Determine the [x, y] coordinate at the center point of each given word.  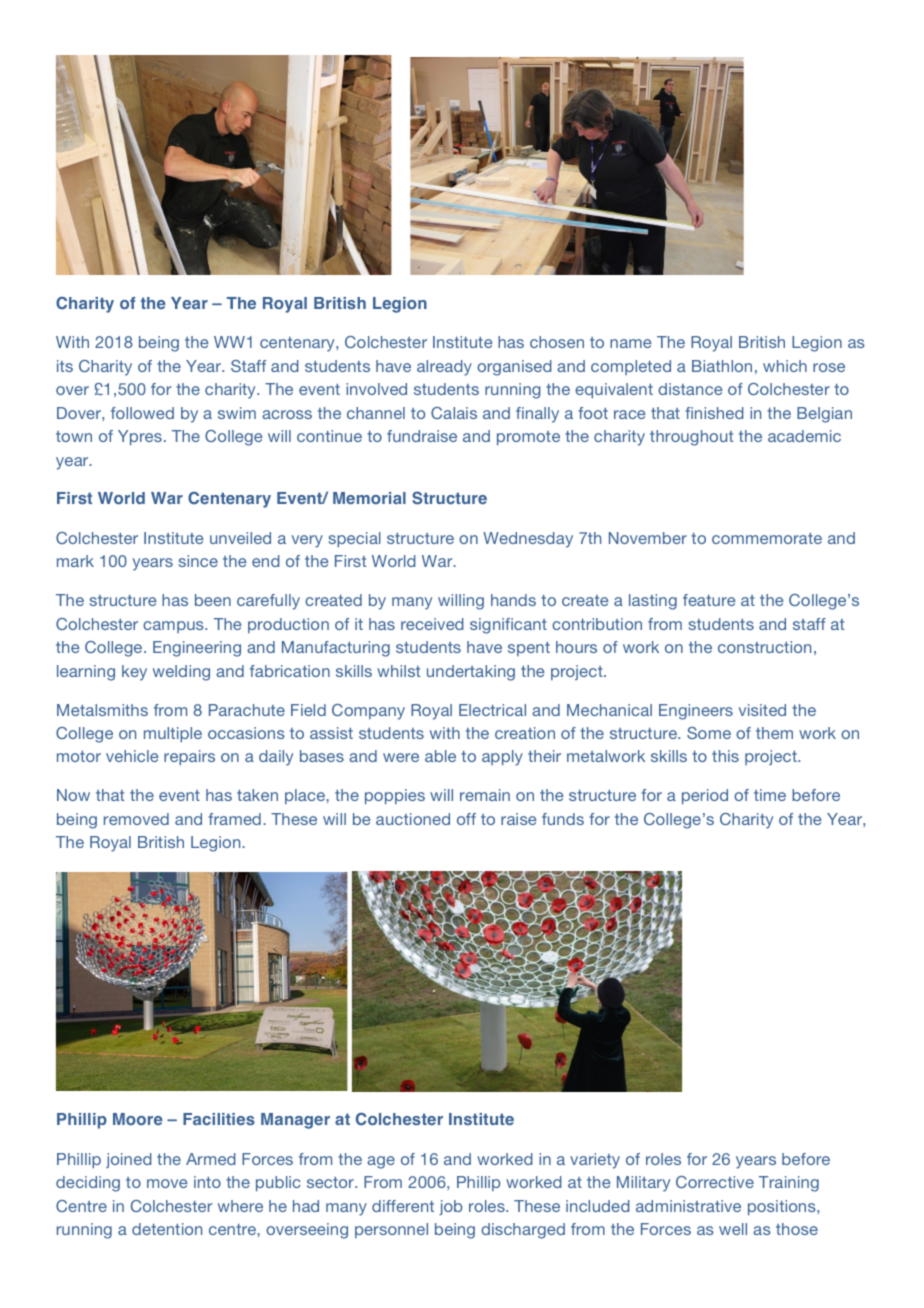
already [444, 368]
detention [167, 1229]
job [451, 1207]
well [733, 1229]
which [785, 366]
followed [142, 413]
